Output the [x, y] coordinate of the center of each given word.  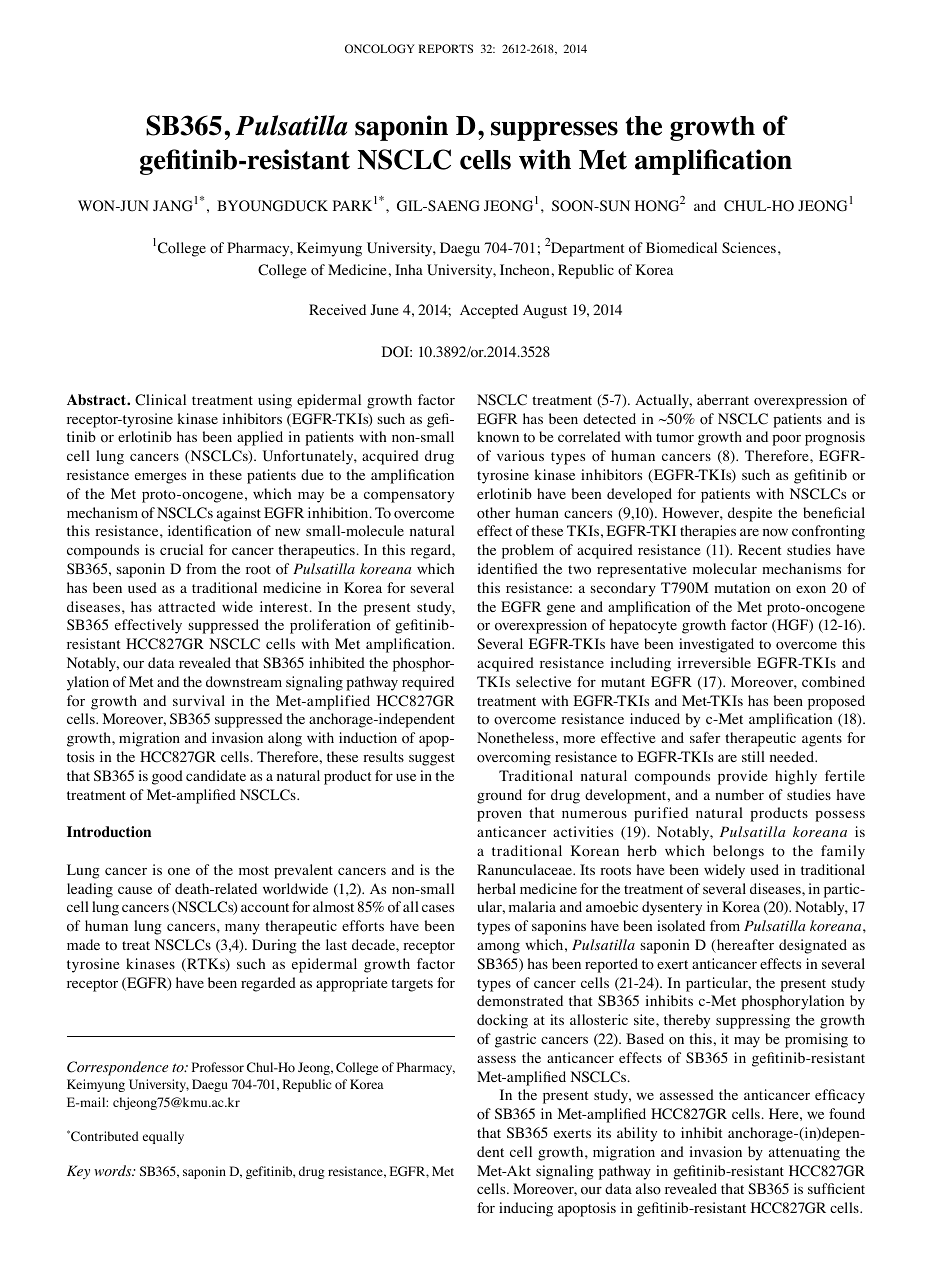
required [428, 683]
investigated [716, 645]
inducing [526, 1209]
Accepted [489, 311]
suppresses [554, 131]
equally [163, 1137]
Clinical [160, 400]
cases [438, 908]
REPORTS [446, 48]
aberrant [723, 399]
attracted [187, 606]
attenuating [804, 1153]
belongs [738, 852]
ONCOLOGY [380, 48]
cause [135, 890]
